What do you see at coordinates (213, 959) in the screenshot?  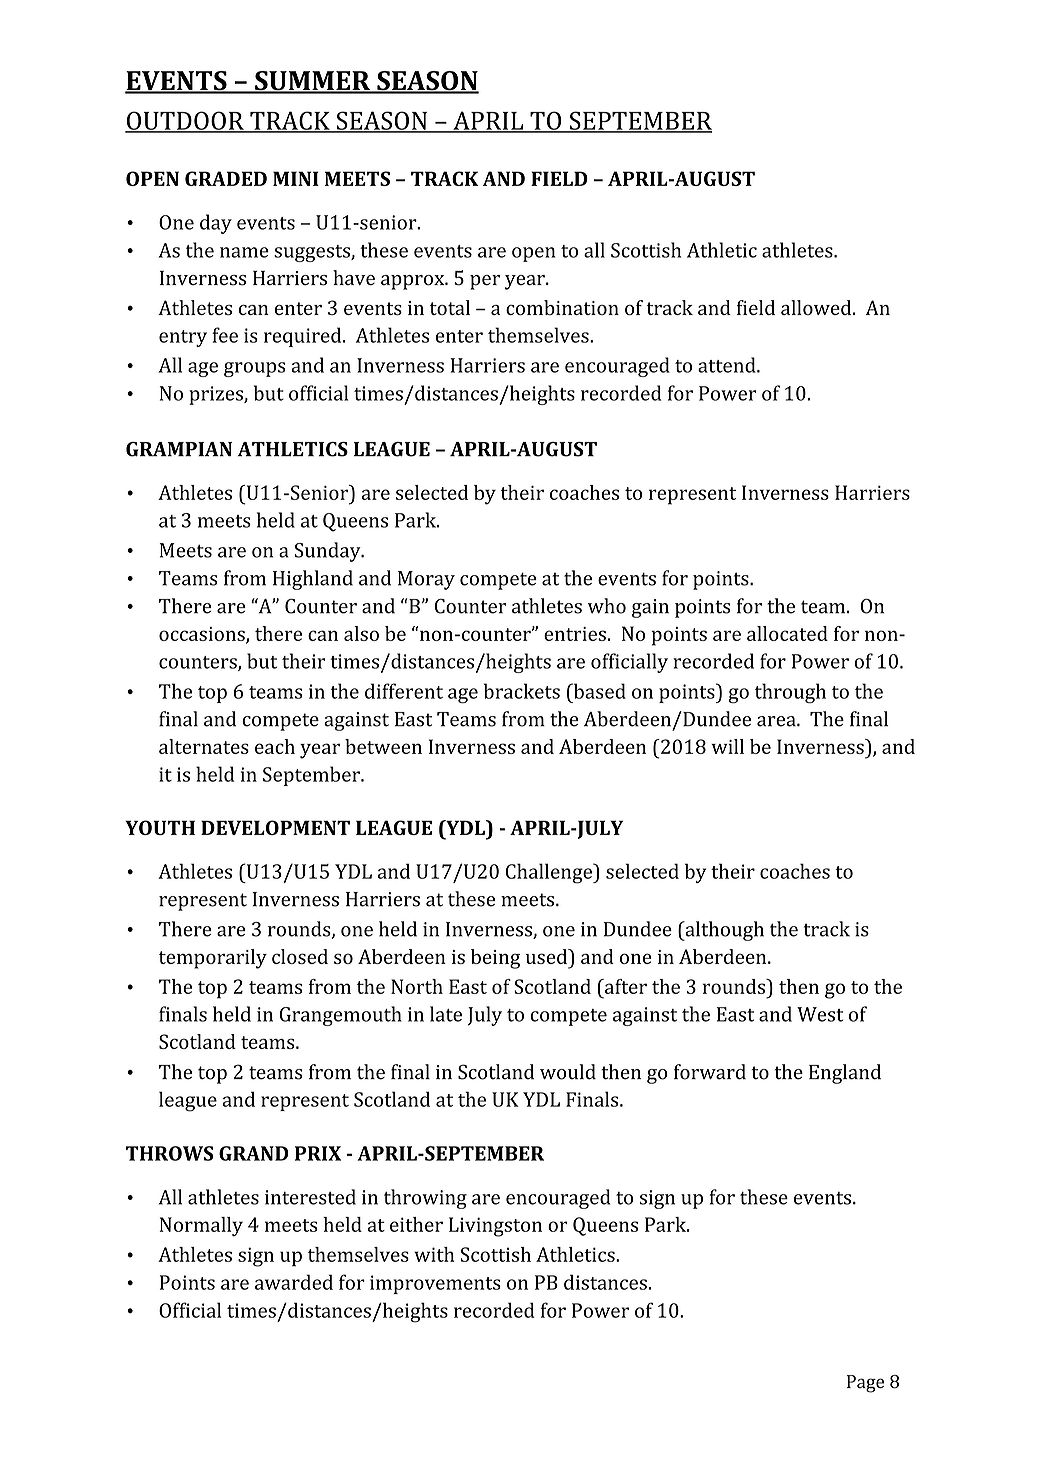 I see `temporarily` at bounding box center [213, 959].
